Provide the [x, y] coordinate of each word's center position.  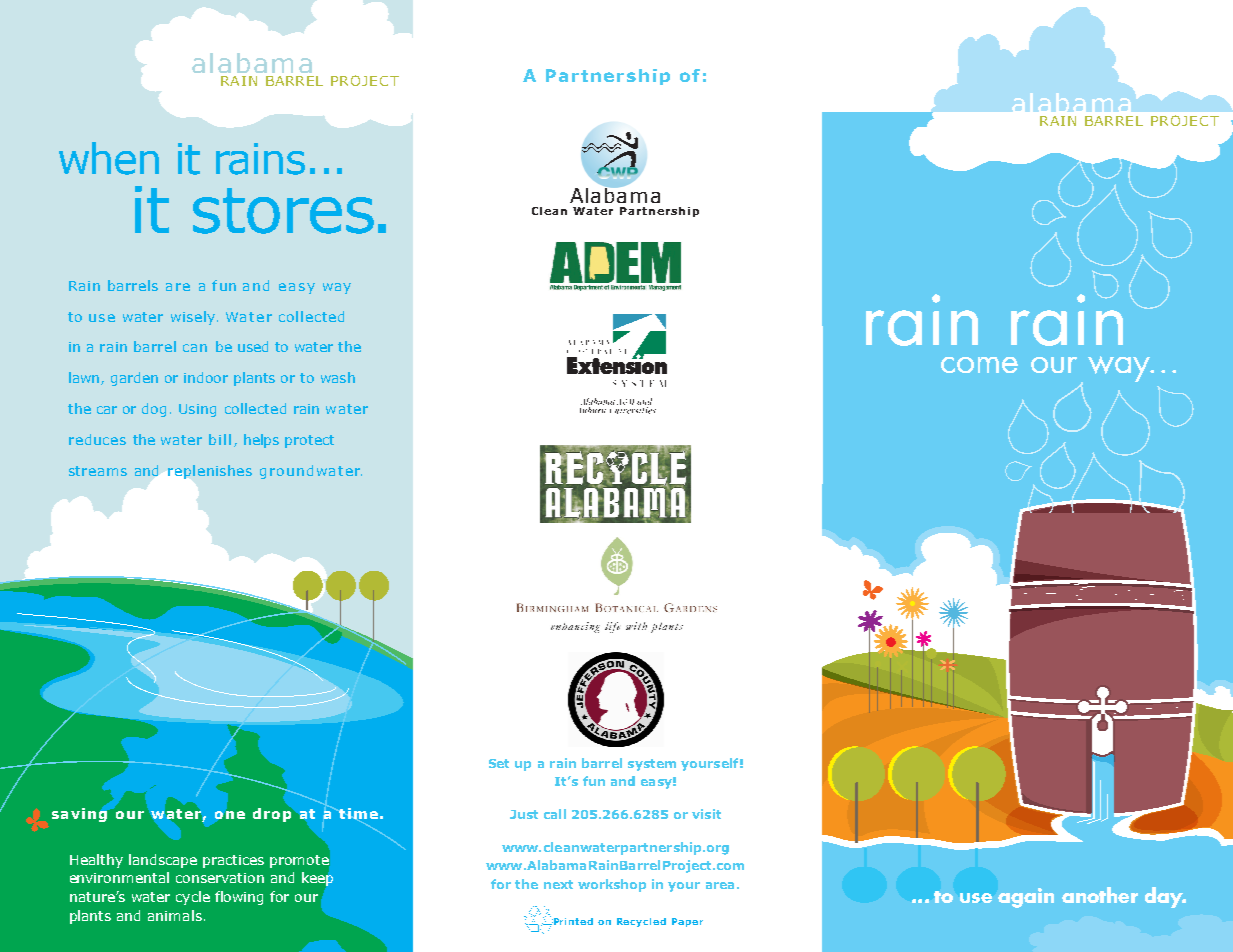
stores [283, 211]
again [1026, 898]
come [979, 365]
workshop [612, 885]
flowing [239, 898]
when [109, 158]
